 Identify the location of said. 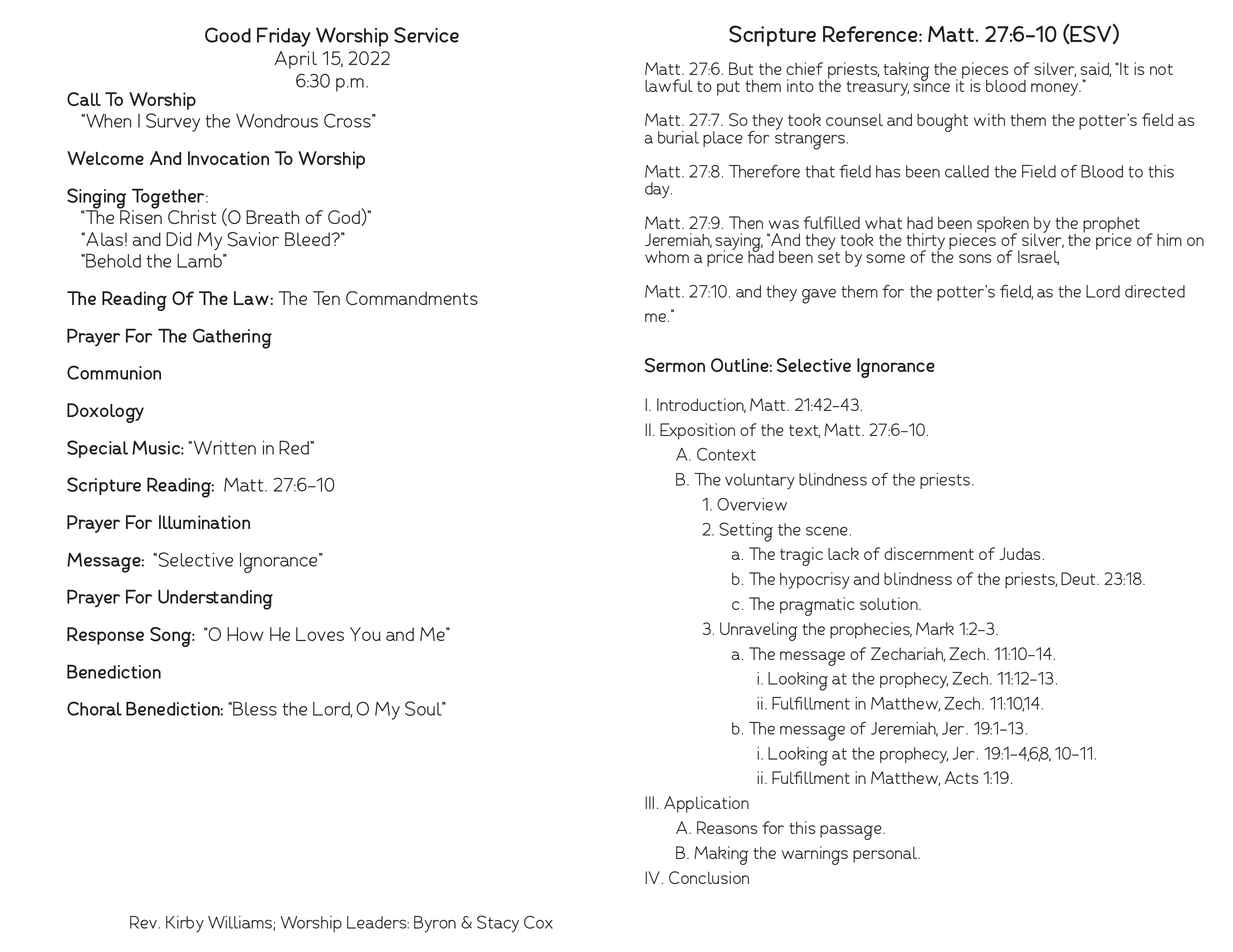
(1095, 69).
